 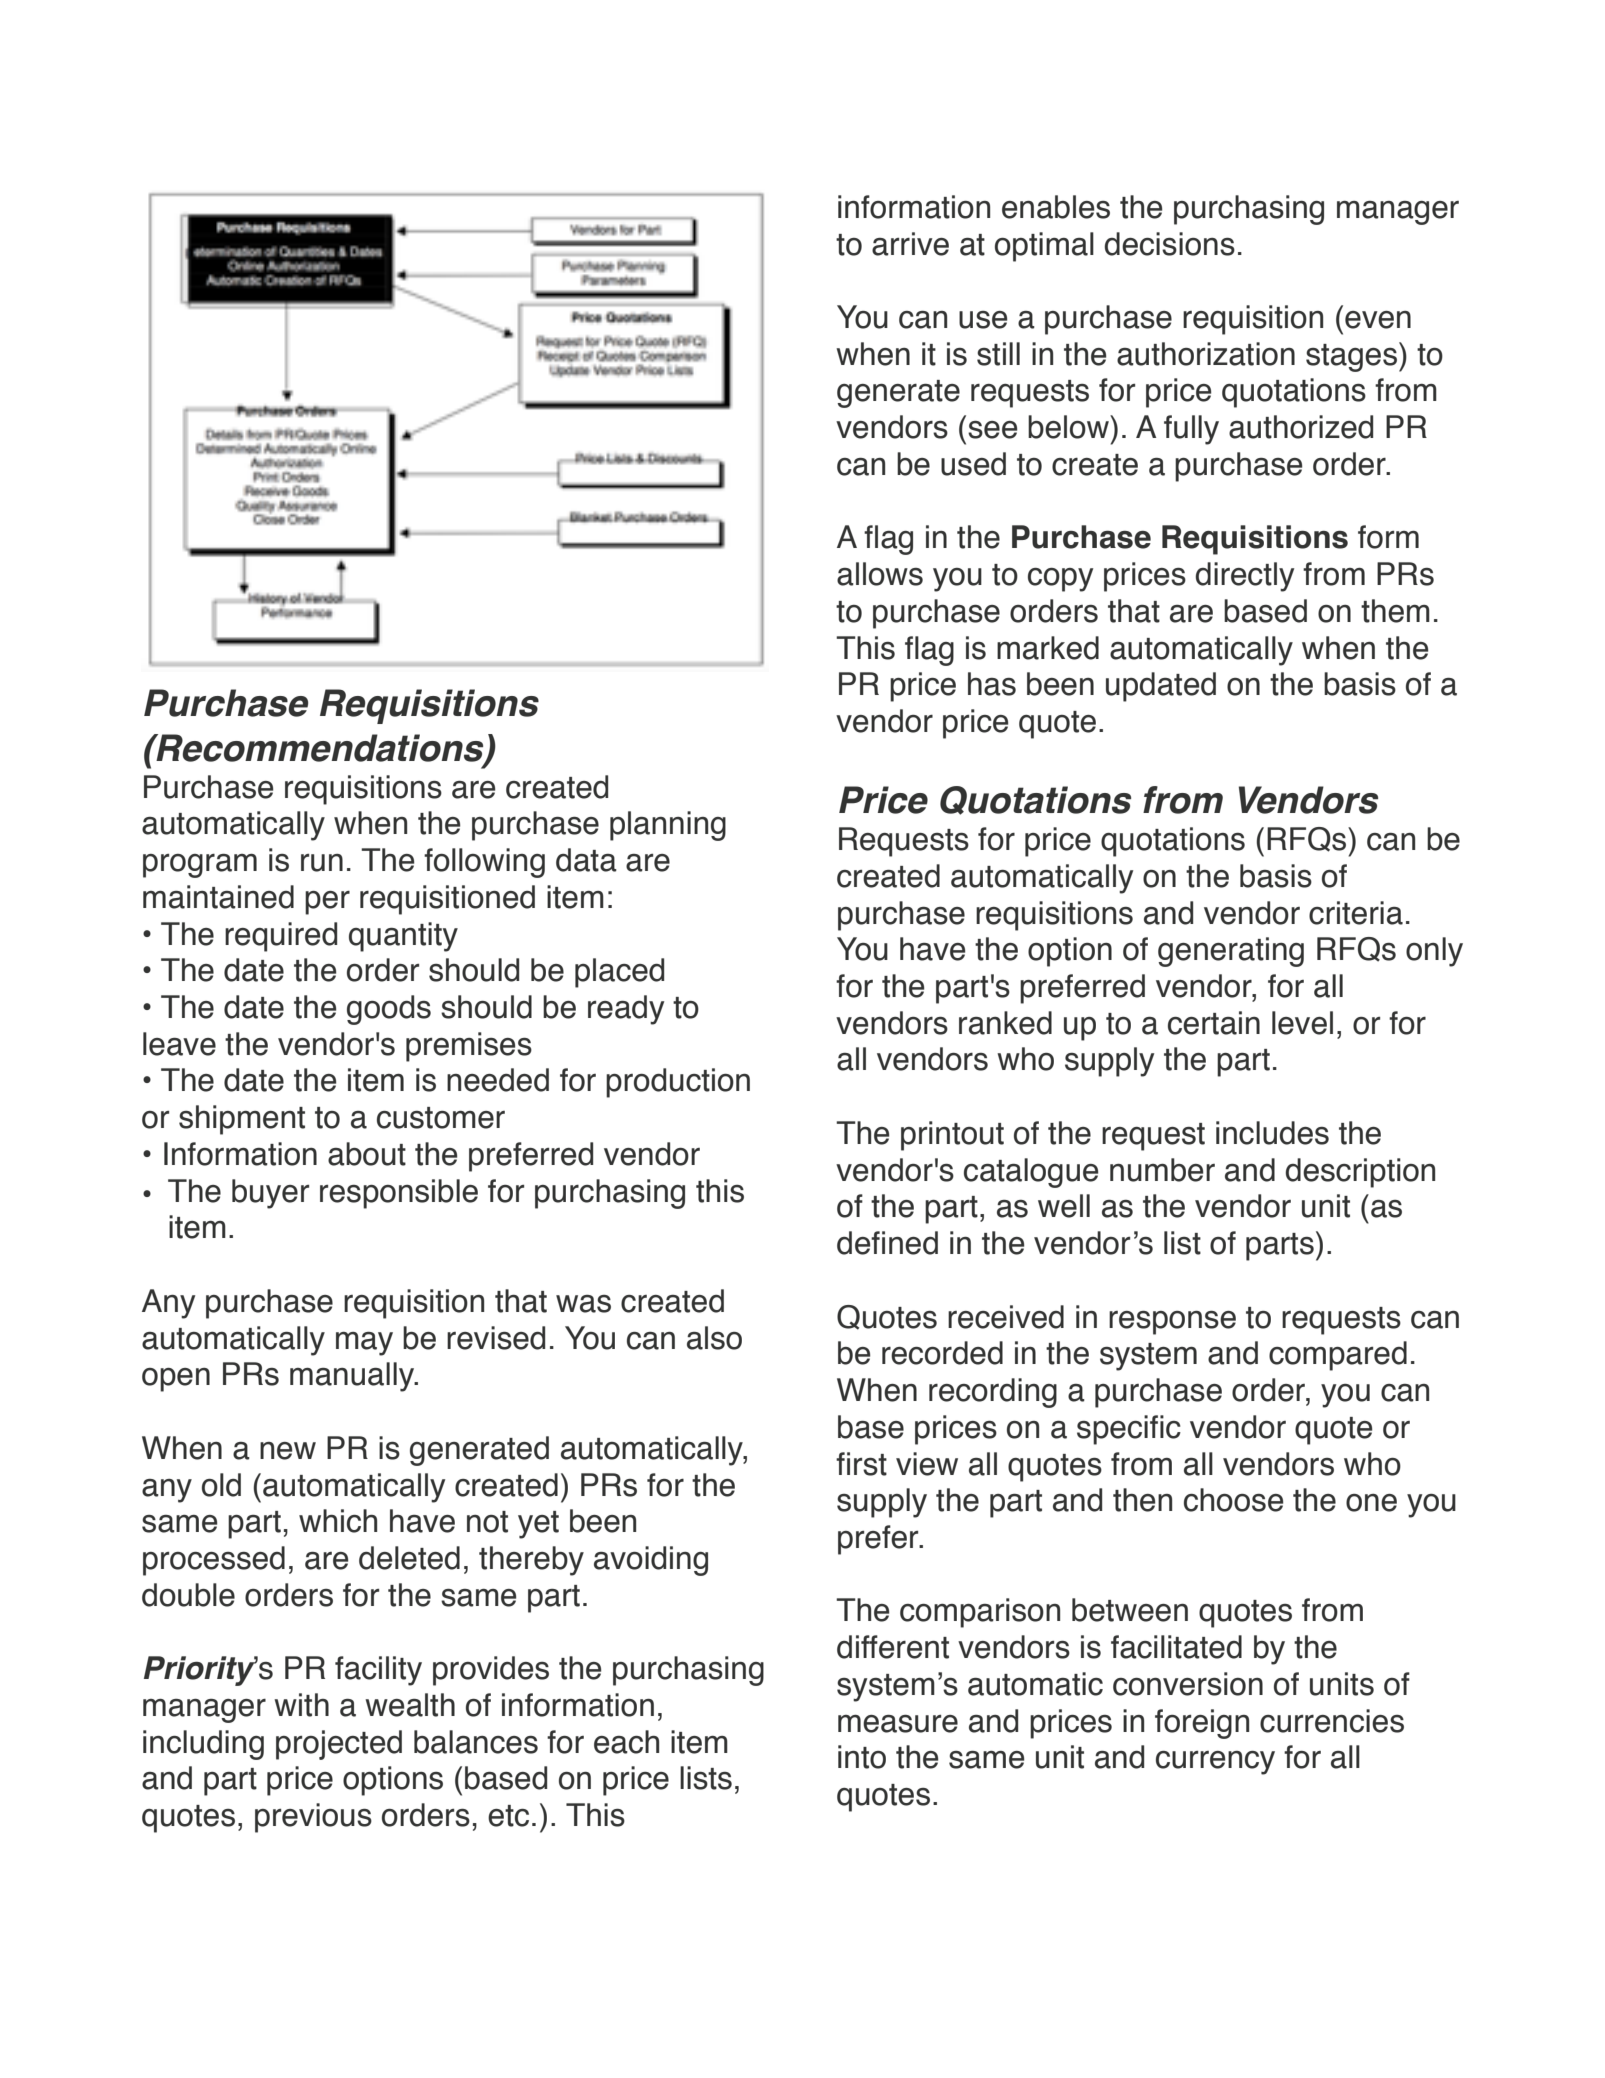 I want to click on measure, so click(x=898, y=1724).
